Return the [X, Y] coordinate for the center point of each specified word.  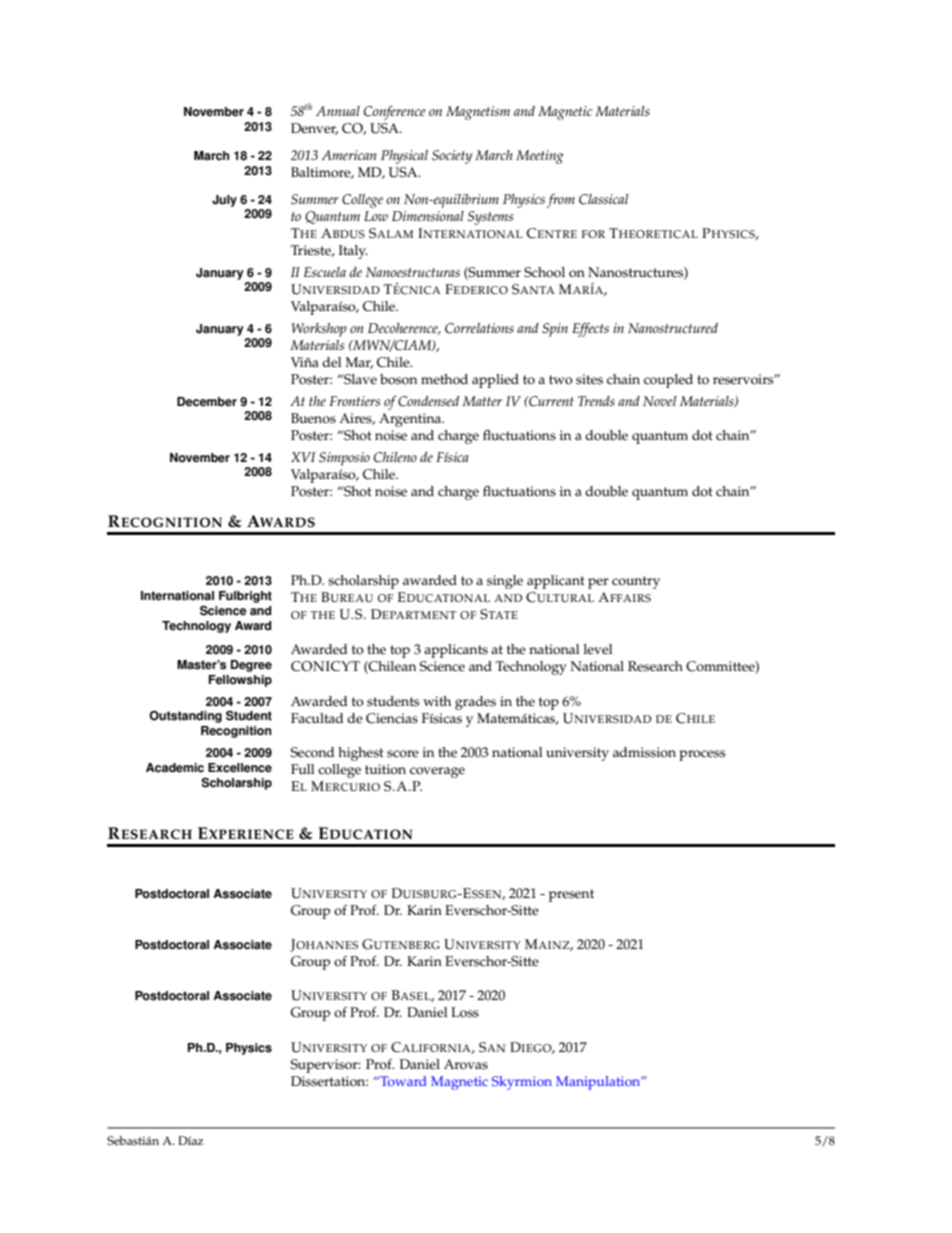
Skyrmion [522, 1083]
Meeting [540, 157]
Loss [465, 1012]
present [571, 895]
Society [452, 157]
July [224, 201]
